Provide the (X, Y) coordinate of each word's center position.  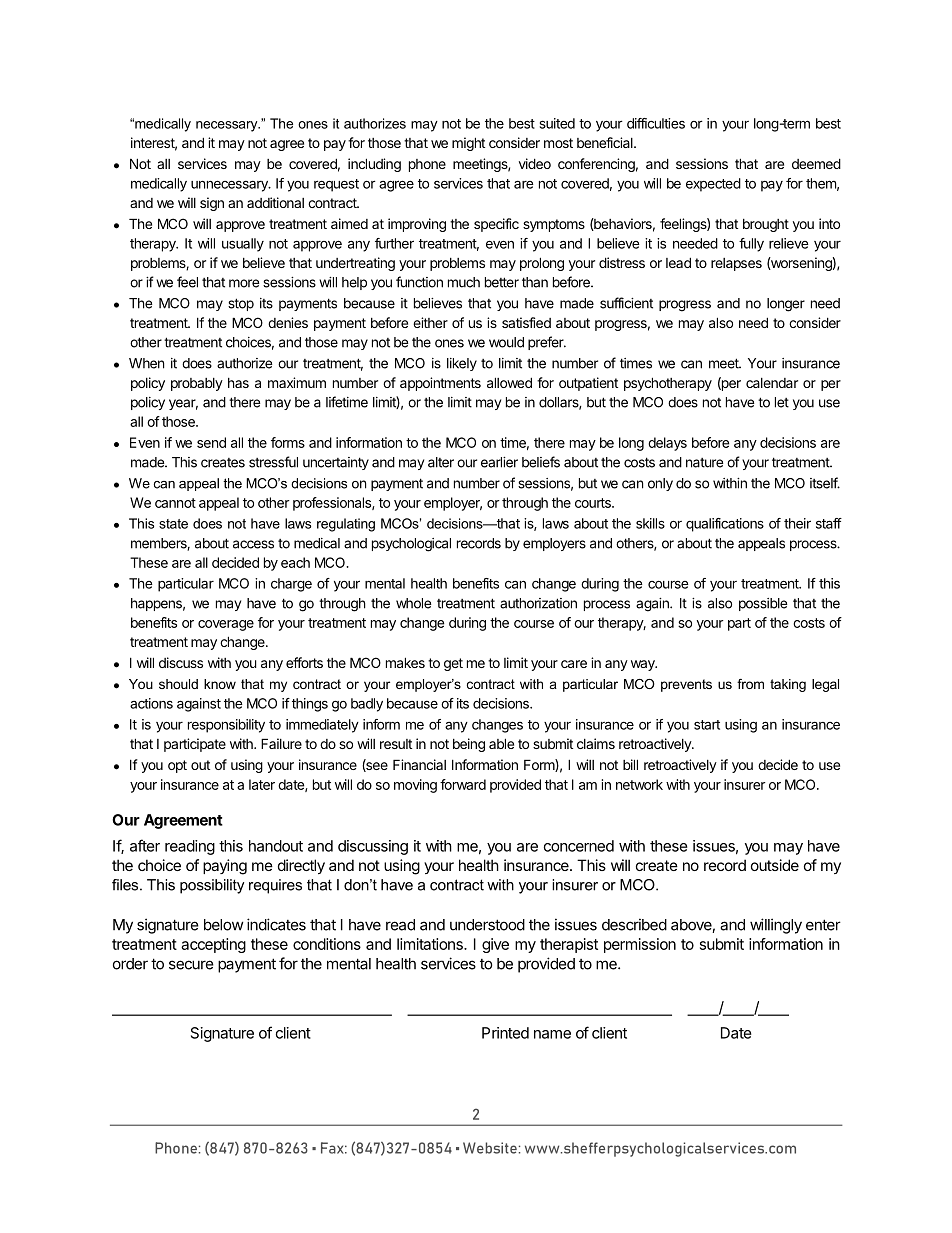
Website (490, 1148)
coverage (226, 625)
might (468, 144)
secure (191, 965)
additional (275, 202)
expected (713, 185)
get (453, 664)
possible (763, 604)
